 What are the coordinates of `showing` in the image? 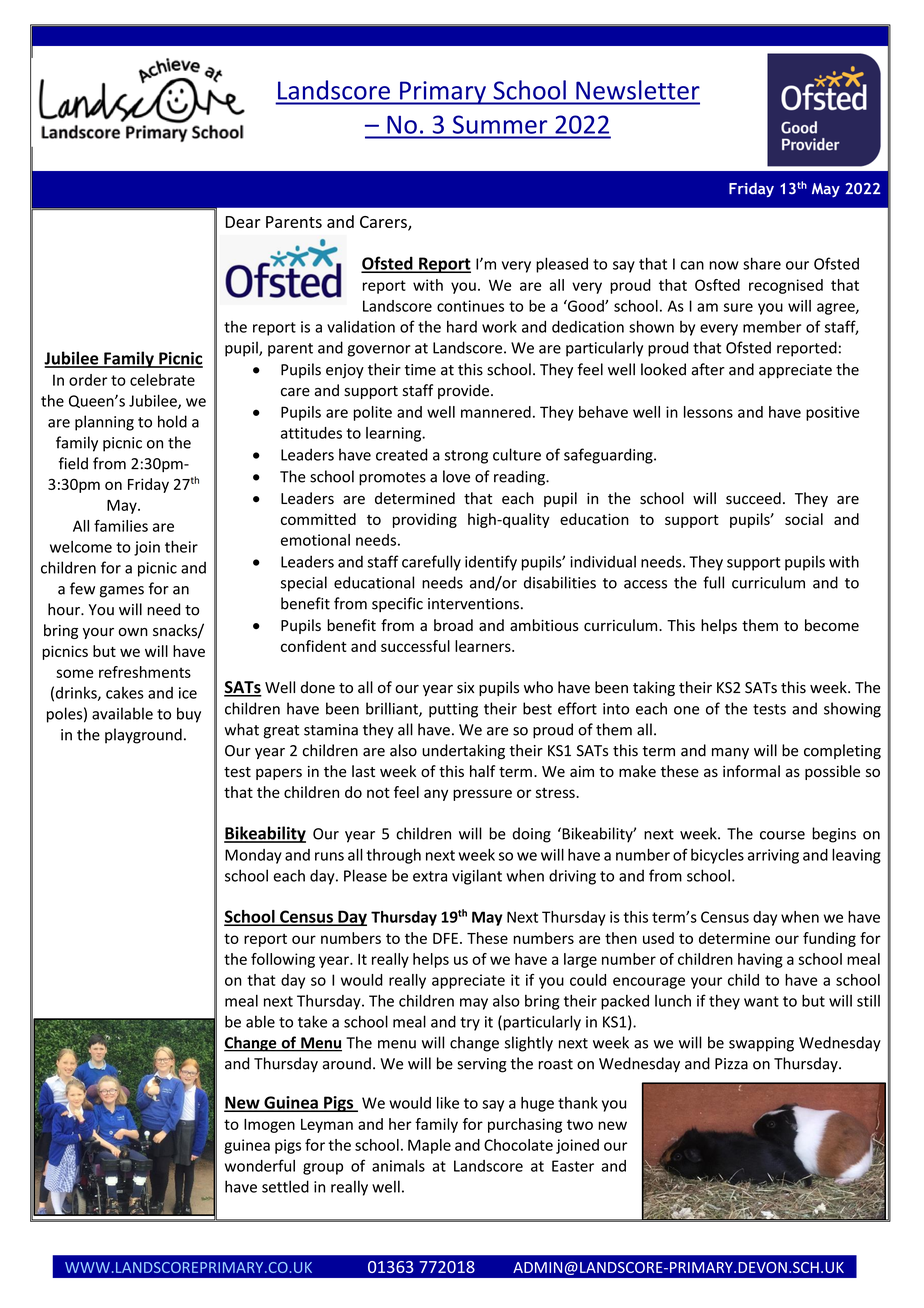 It's located at (852, 710).
